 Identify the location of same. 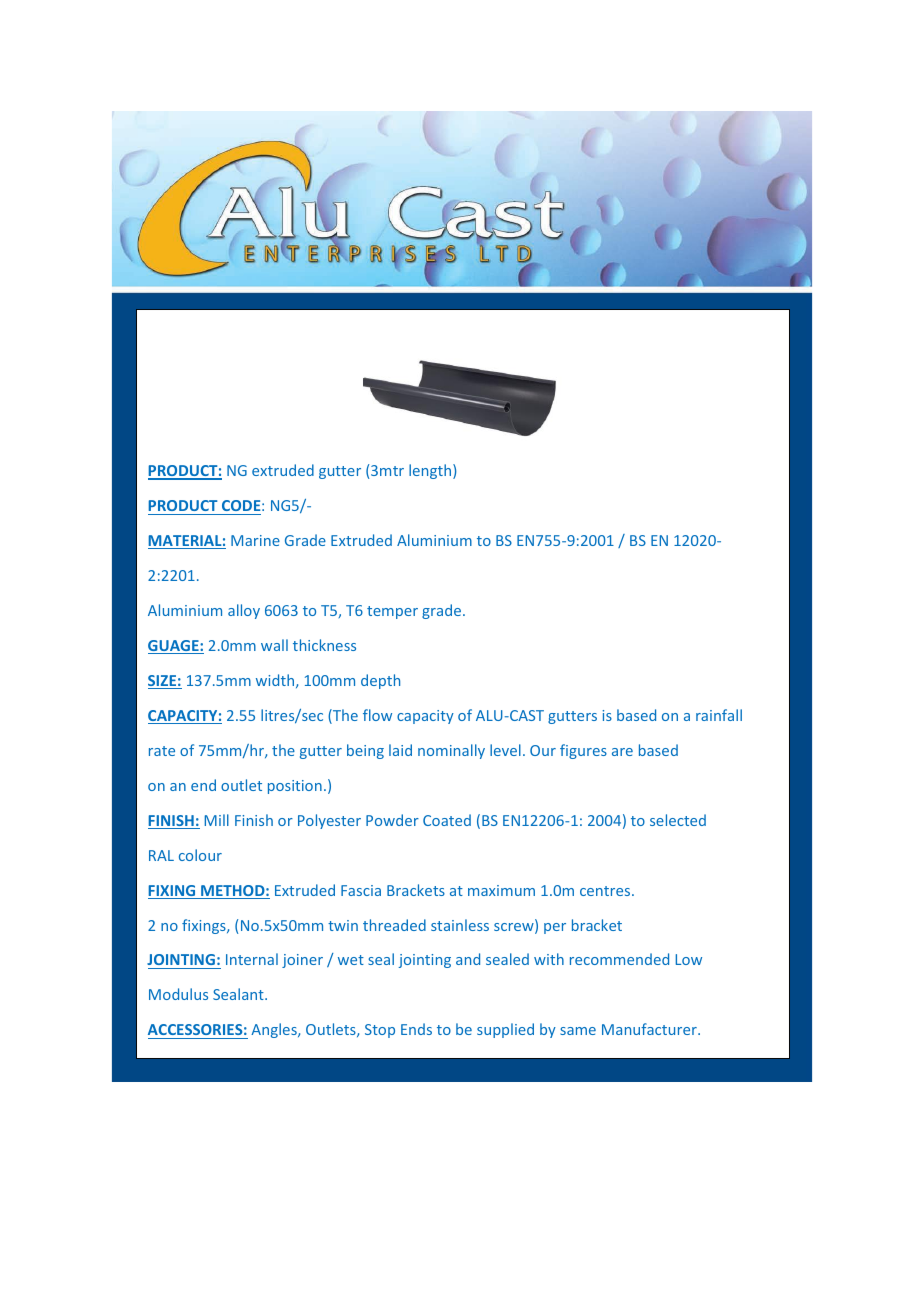
(578, 1031).
